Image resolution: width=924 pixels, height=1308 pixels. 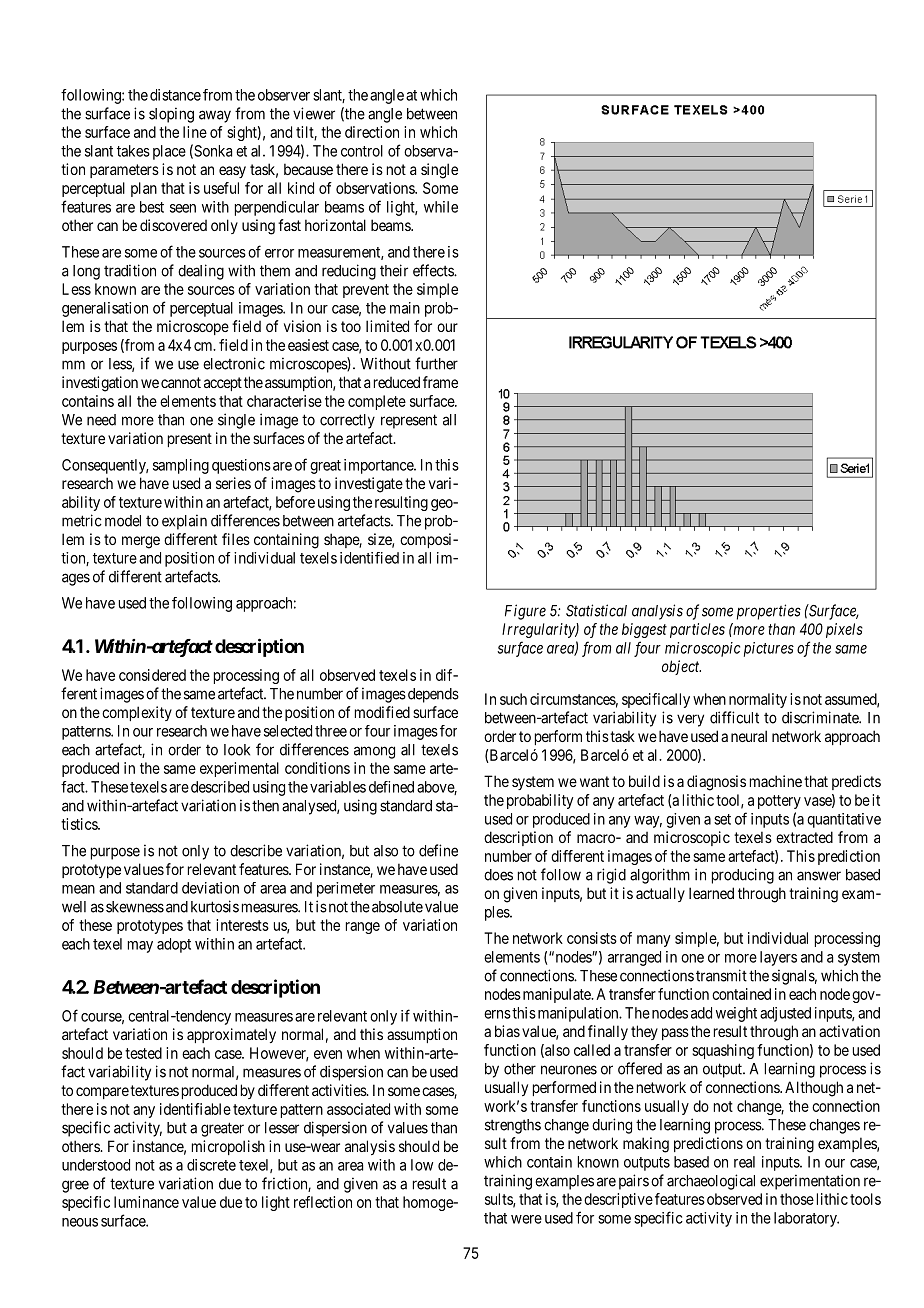 I want to click on sampling, so click(x=181, y=466).
